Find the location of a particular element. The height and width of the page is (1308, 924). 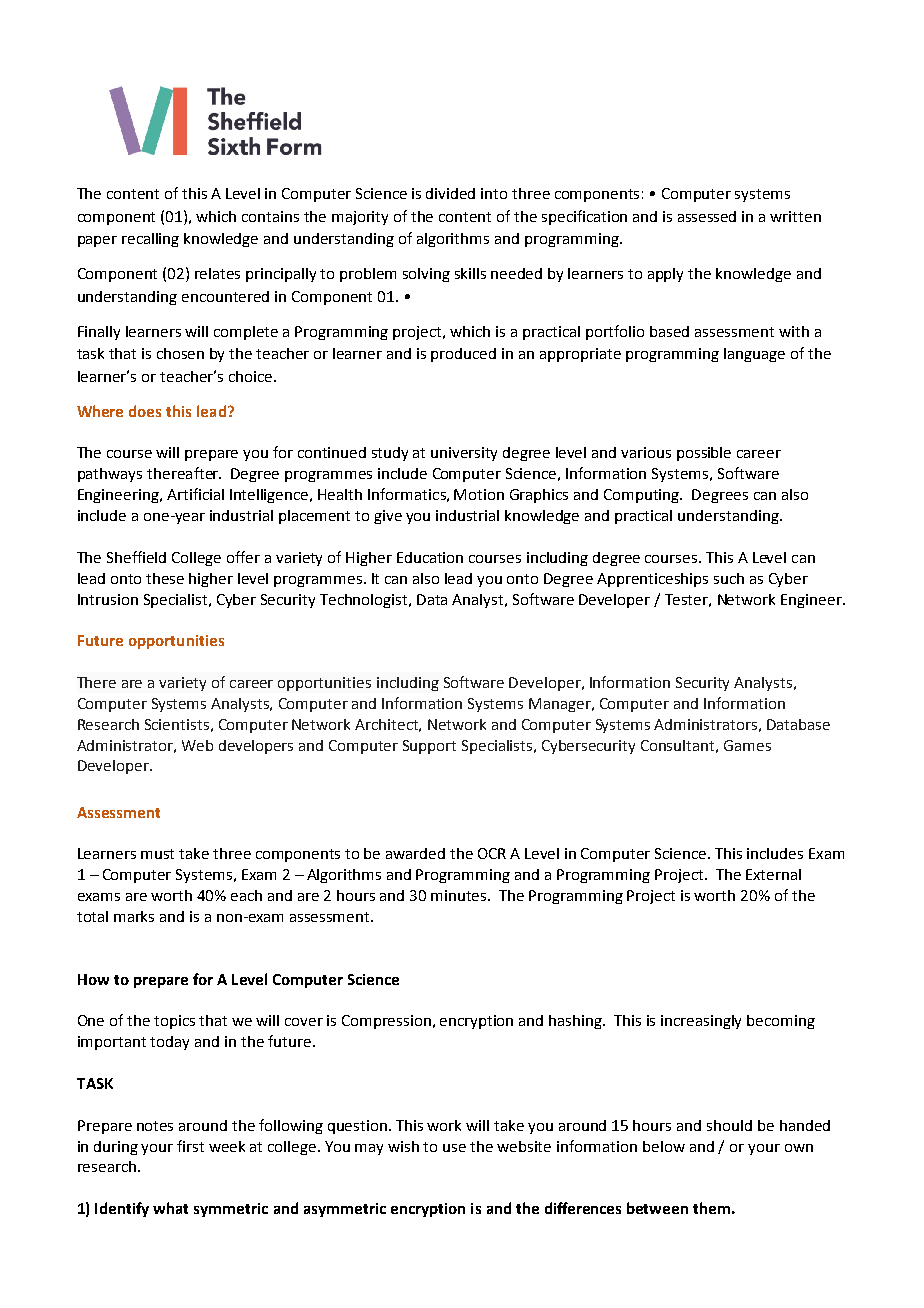

does is located at coordinates (145, 411).
